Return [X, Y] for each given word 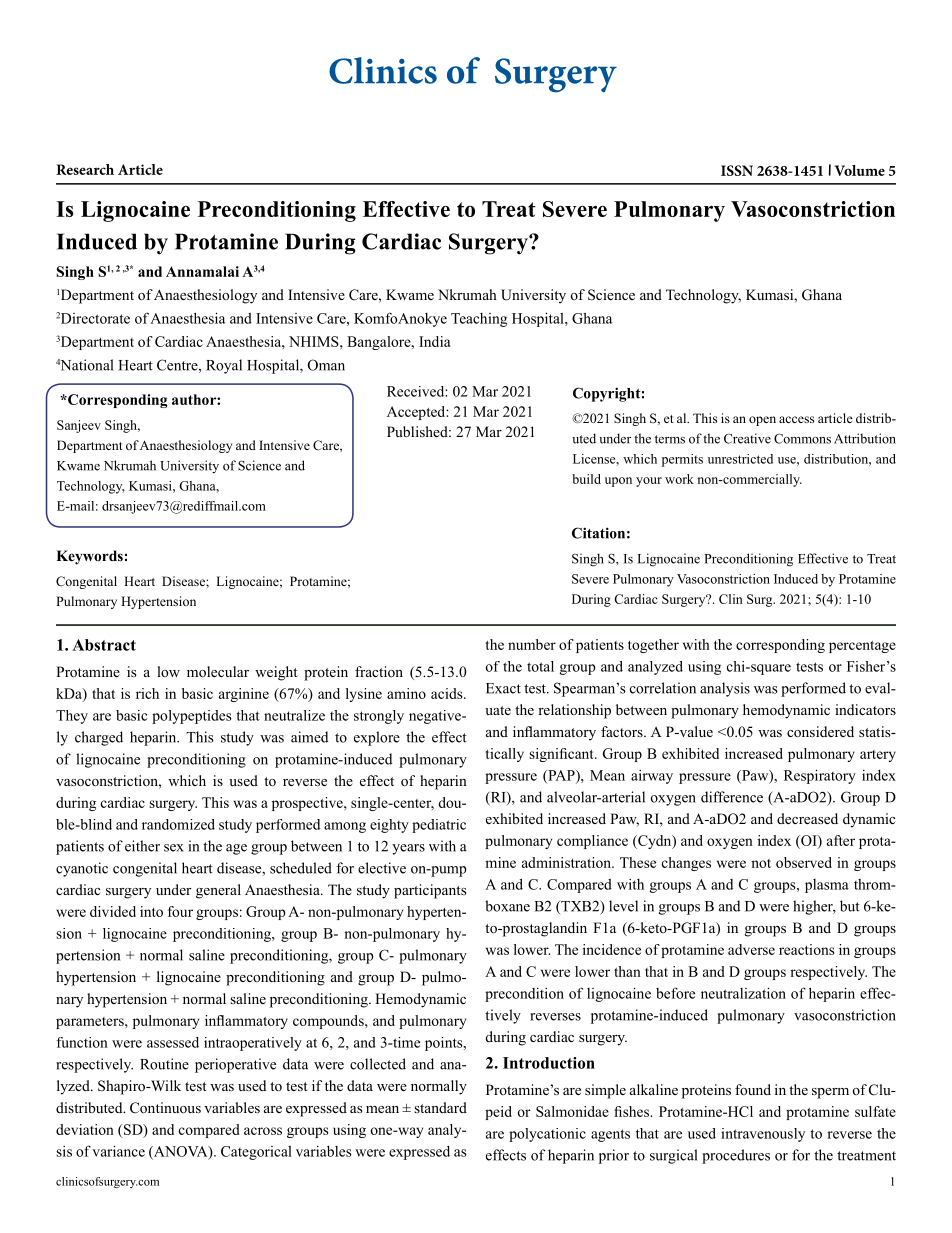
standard [440, 1107]
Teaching [479, 320]
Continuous [165, 1108]
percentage [862, 647]
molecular [218, 672]
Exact [503, 688]
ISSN [737, 170]
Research [85, 169]
